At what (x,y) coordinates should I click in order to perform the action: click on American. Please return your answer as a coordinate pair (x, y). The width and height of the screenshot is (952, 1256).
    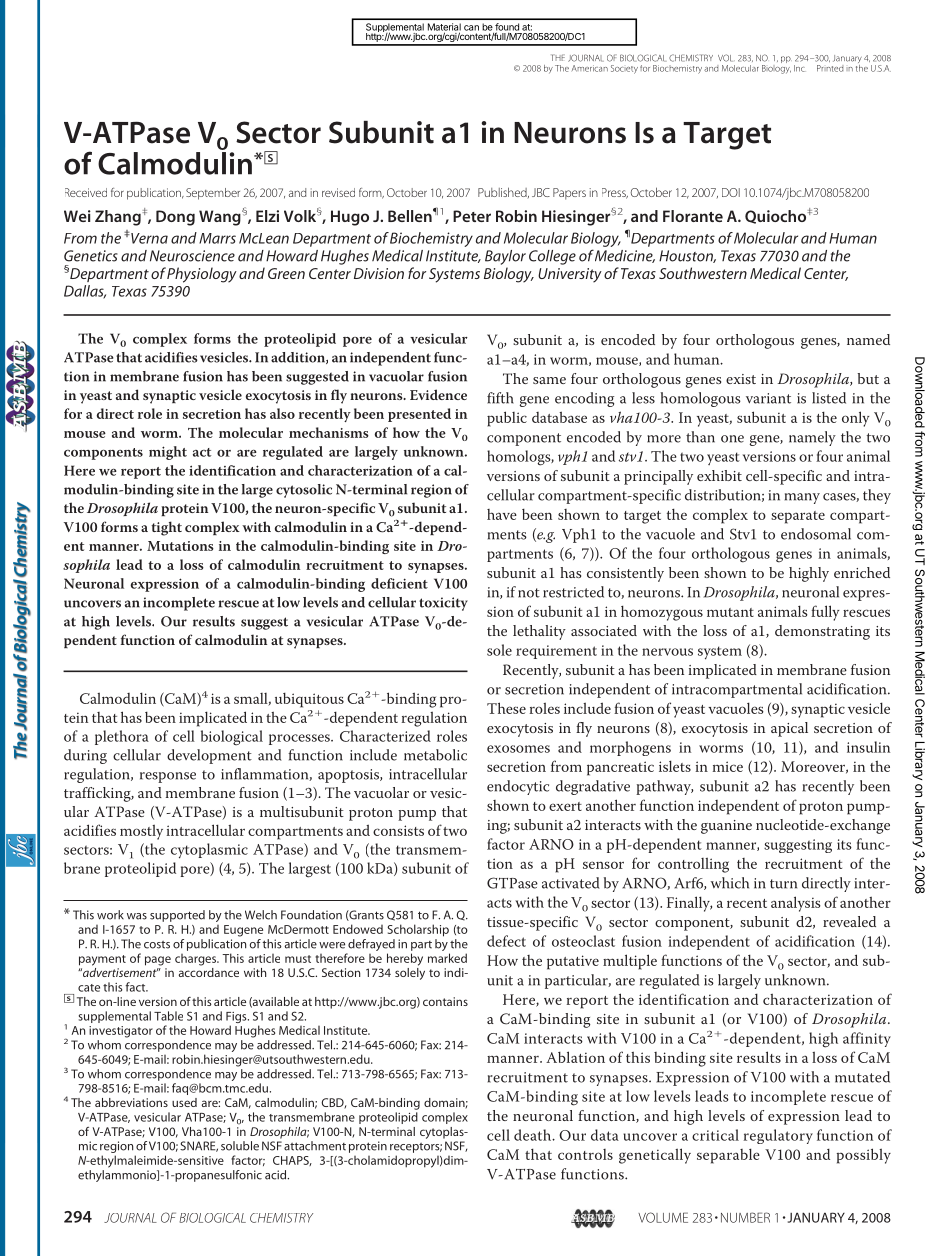
    Looking at the image, I should click on (590, 68).
